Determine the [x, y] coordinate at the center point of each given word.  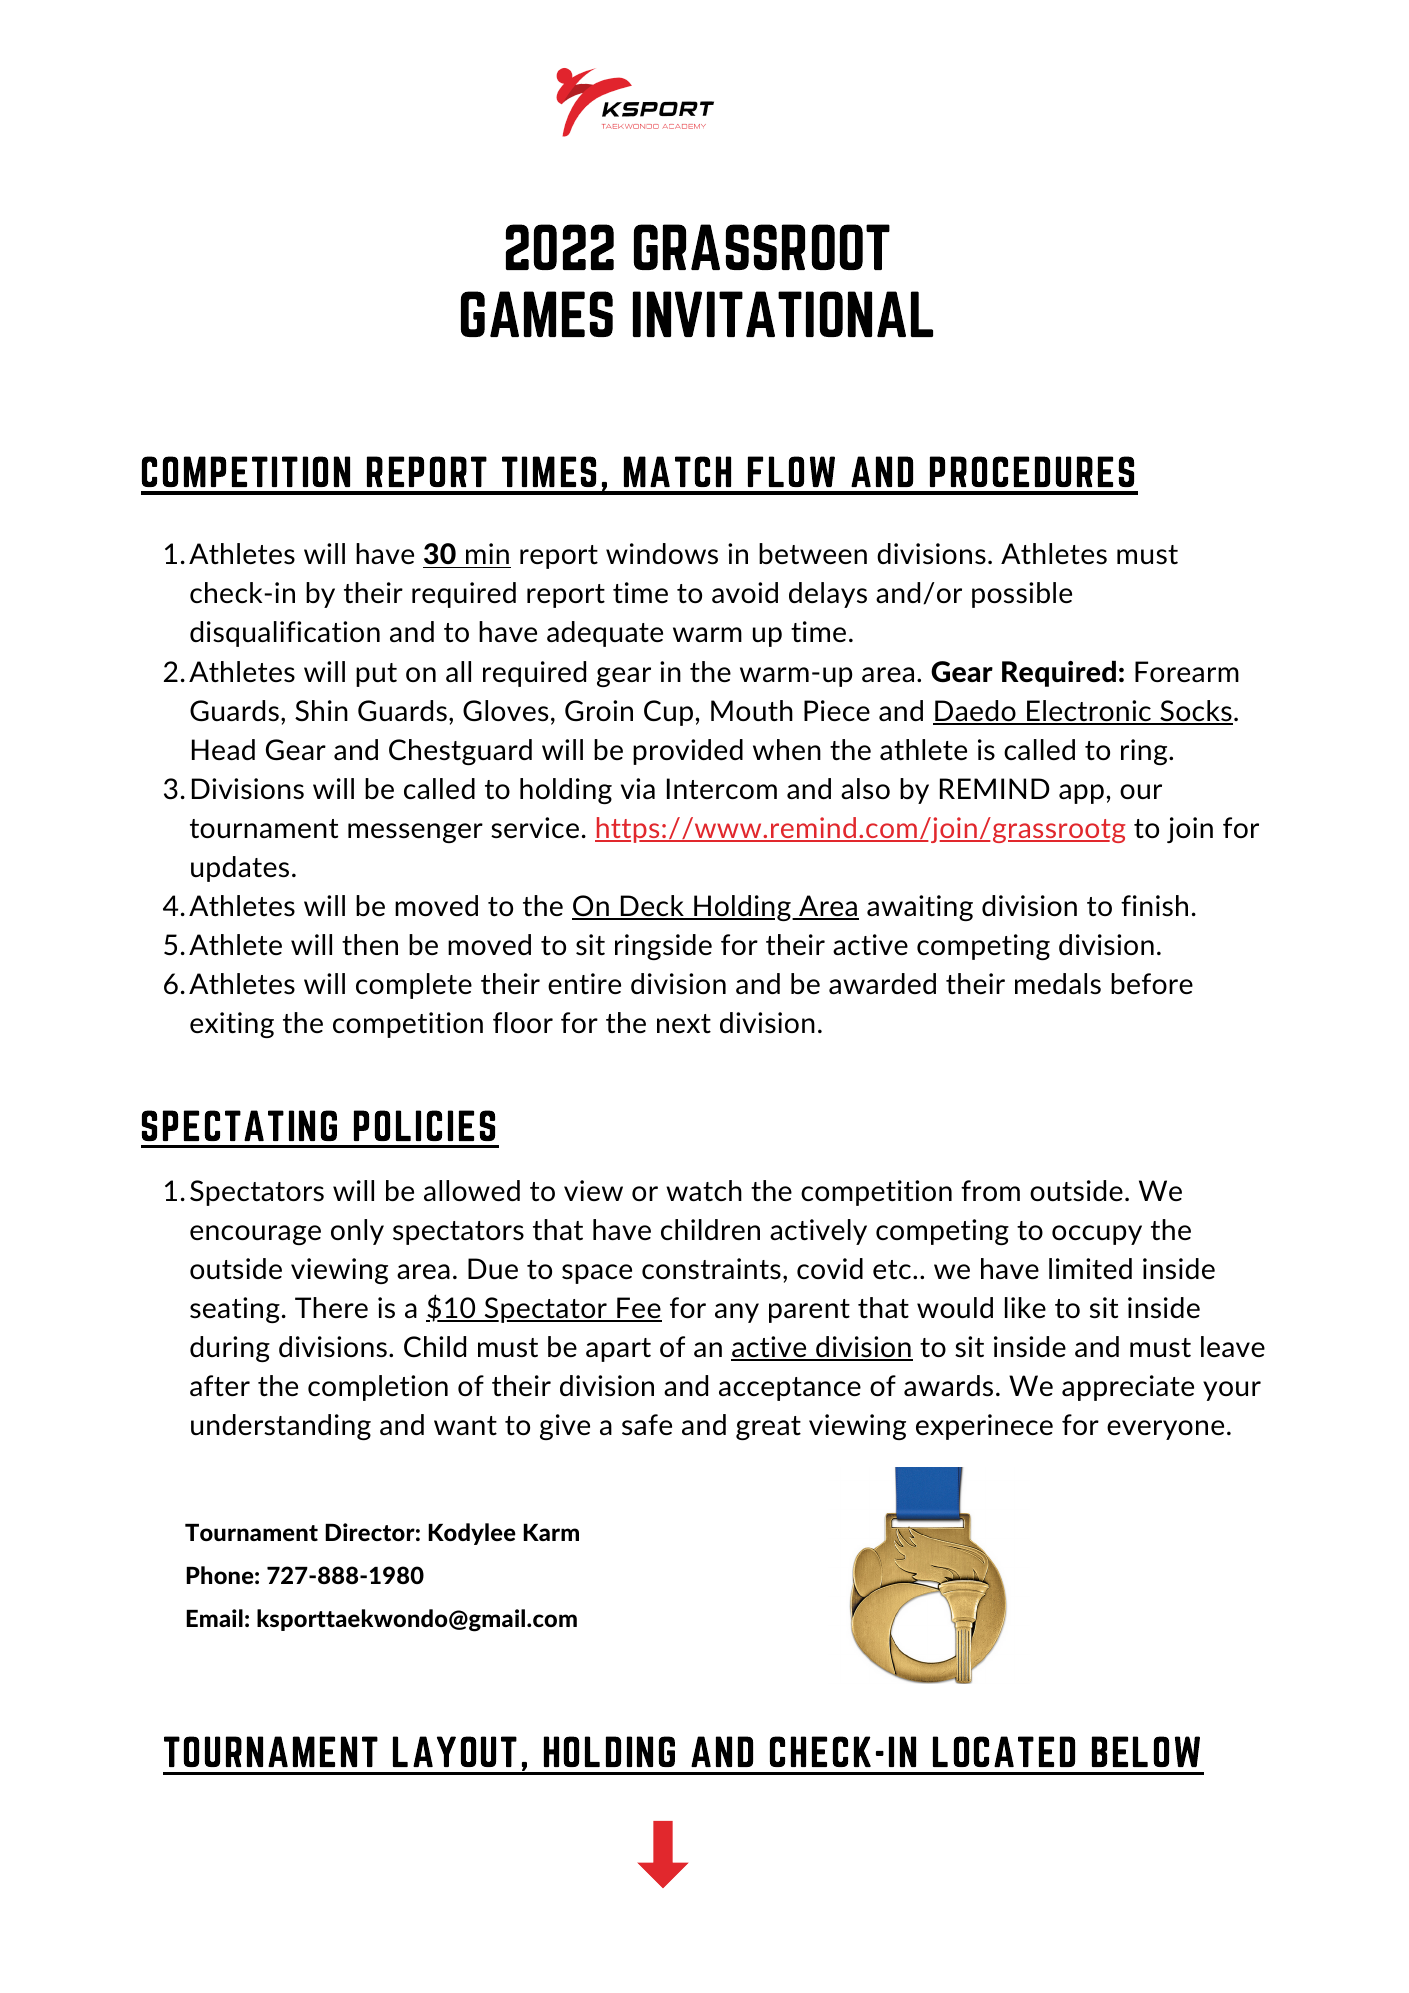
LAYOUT [455, 1751]
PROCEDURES [1032, 471]
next [684, 1023]
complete [414, 986]
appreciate [1128, 1388]
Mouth [752, 711]
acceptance [790, 1389]
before [1152, 983]
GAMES [537, 314]
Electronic [1089, 712]
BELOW [1146, 1751]
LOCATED [1004, 1751]
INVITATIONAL [783, 314]
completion [378, 1388]
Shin [321, 710]
